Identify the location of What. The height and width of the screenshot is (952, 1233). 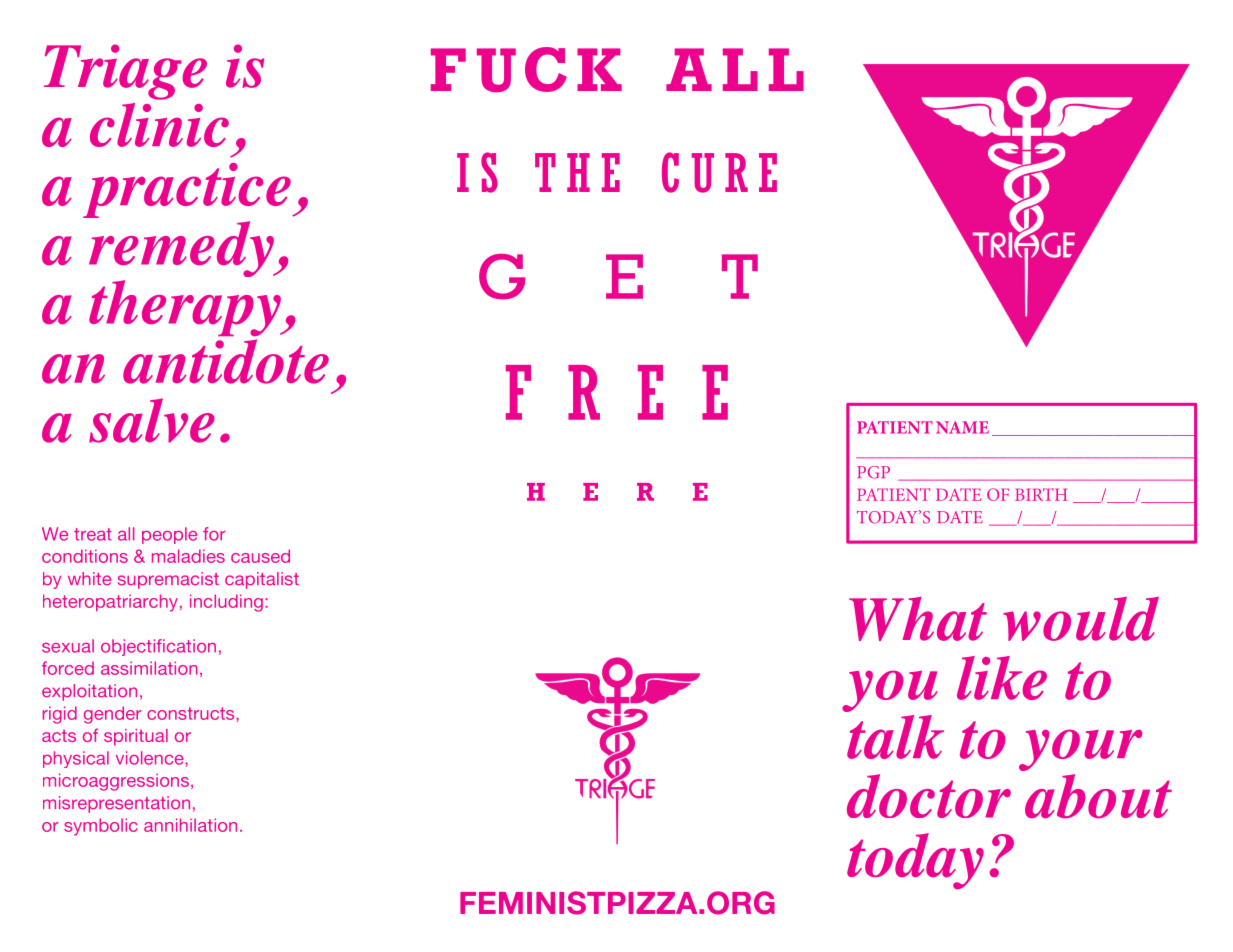
(918, 619).
